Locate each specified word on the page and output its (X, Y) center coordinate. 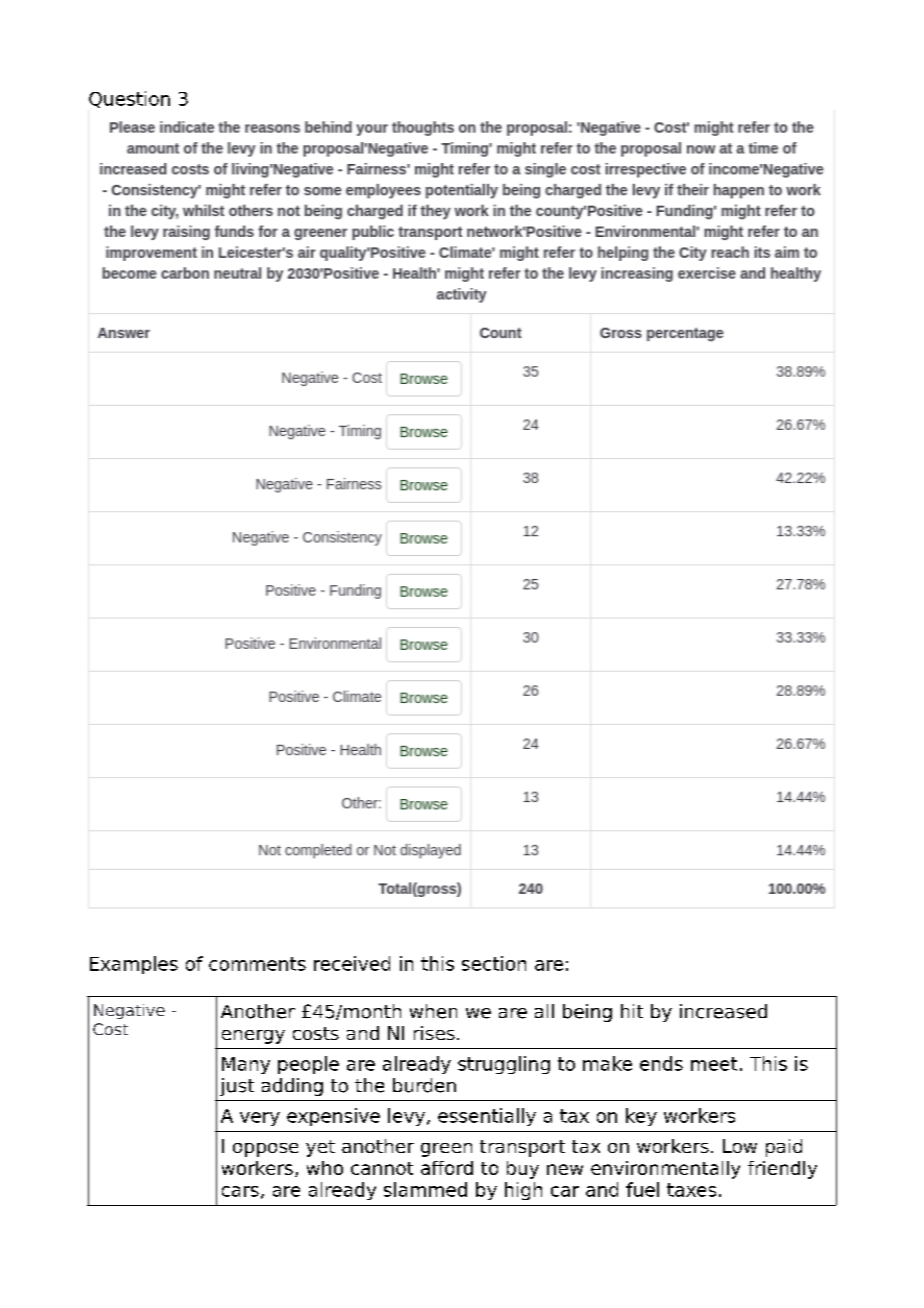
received (352, 963)
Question (129, 99)
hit (632, 1011)
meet (714, 1064)
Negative (129, 1011)
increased (723, 1011)
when (433, 1011)
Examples (134, 965)
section (494, 963)
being (587, 1013)
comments (257, 964)
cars (240, 1191)
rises (434, 1033)
